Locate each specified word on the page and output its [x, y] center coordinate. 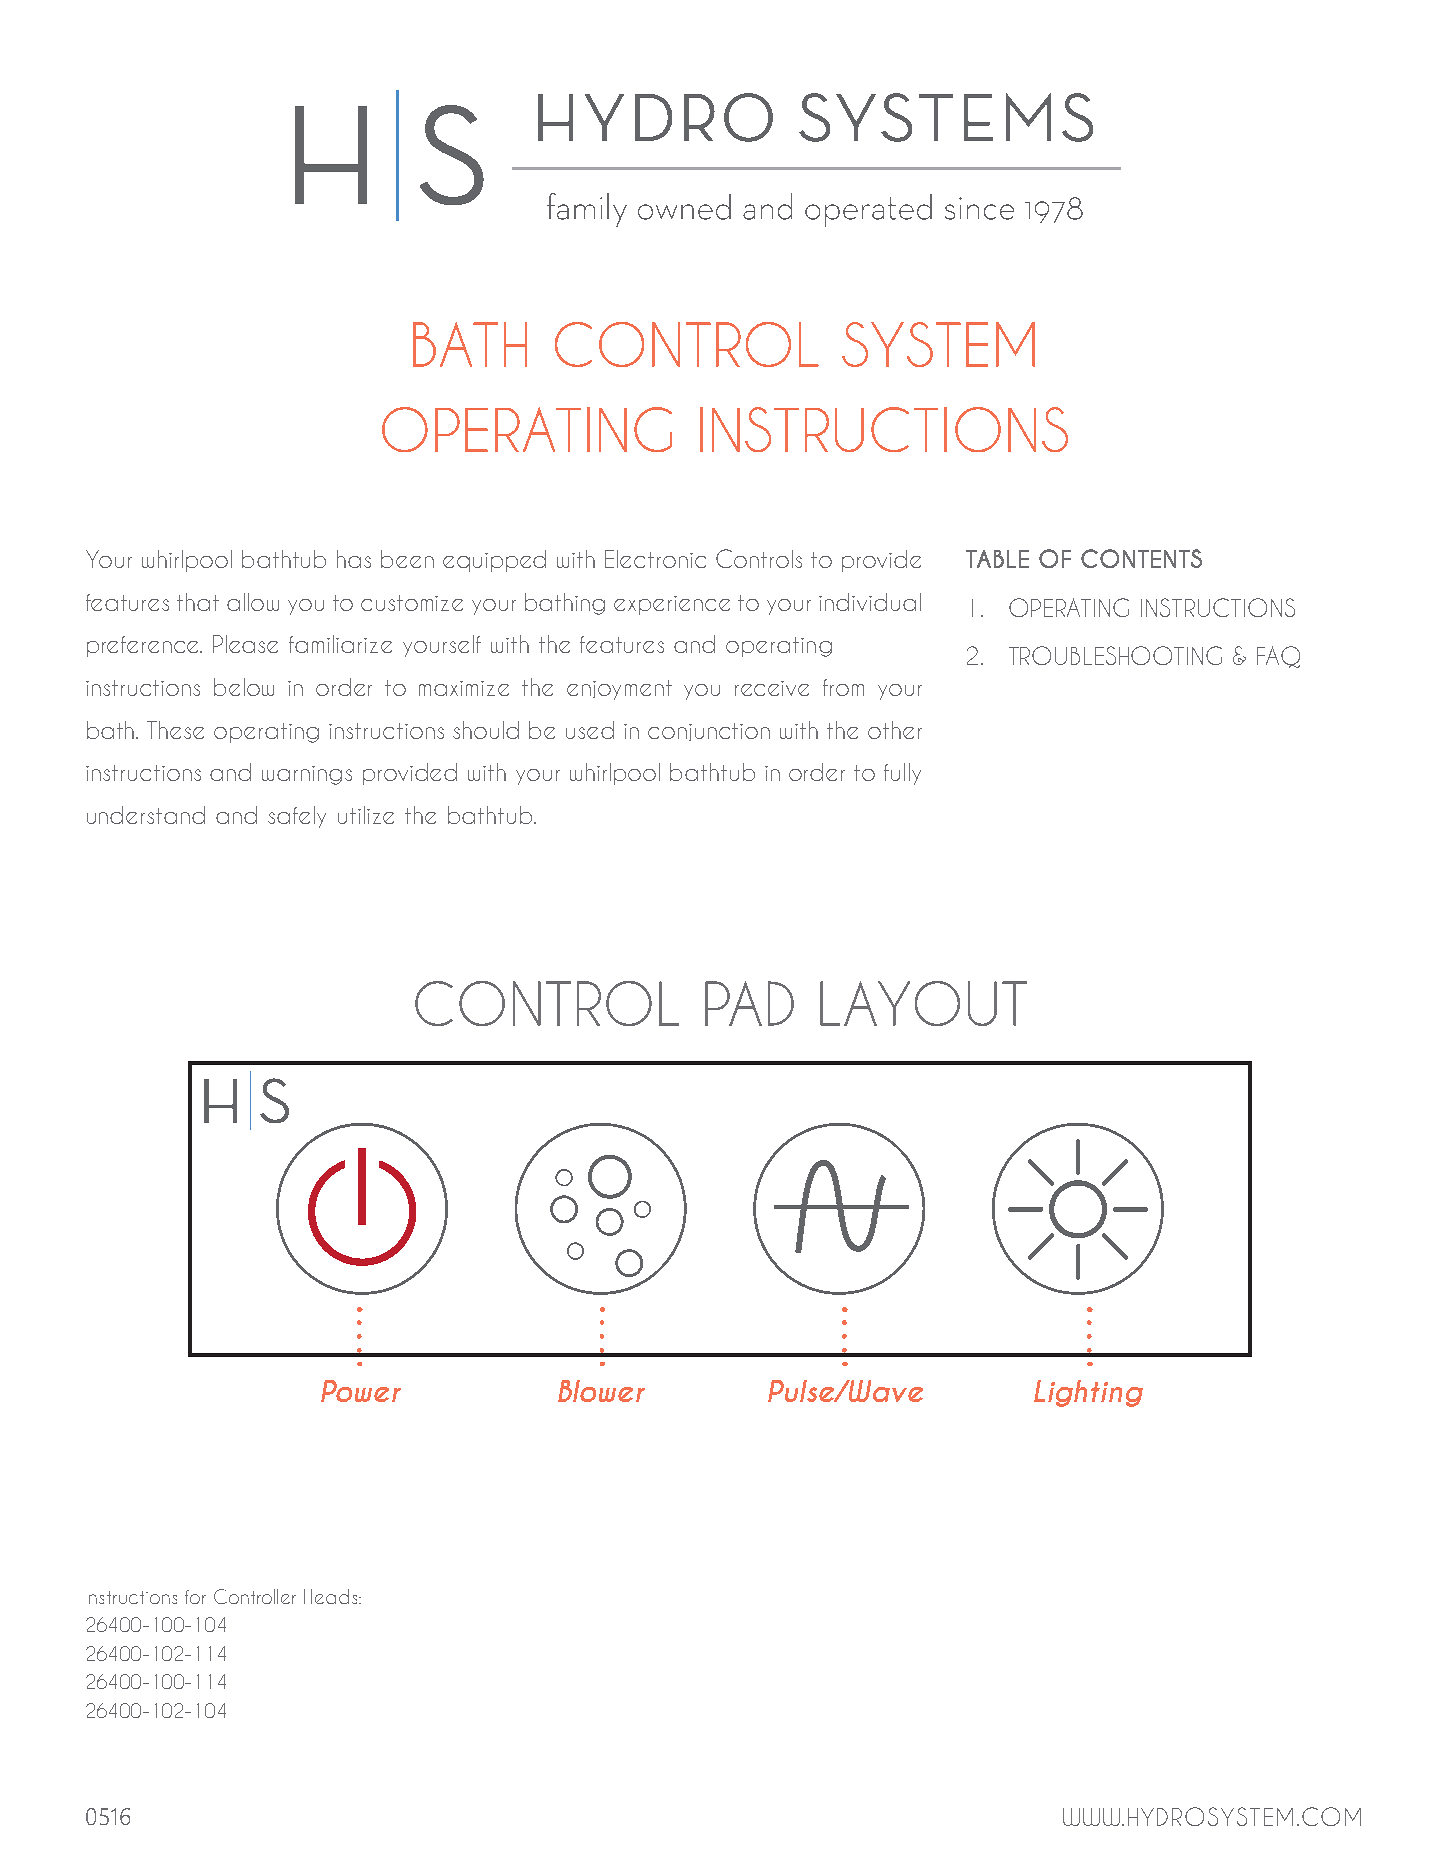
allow [253, 602]
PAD [749, 1003]
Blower [601, 1391]
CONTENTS [1141, 558]
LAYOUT [923, 1003]
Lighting [1088, 1393]
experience [672, 605]
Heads [330, 1596]
